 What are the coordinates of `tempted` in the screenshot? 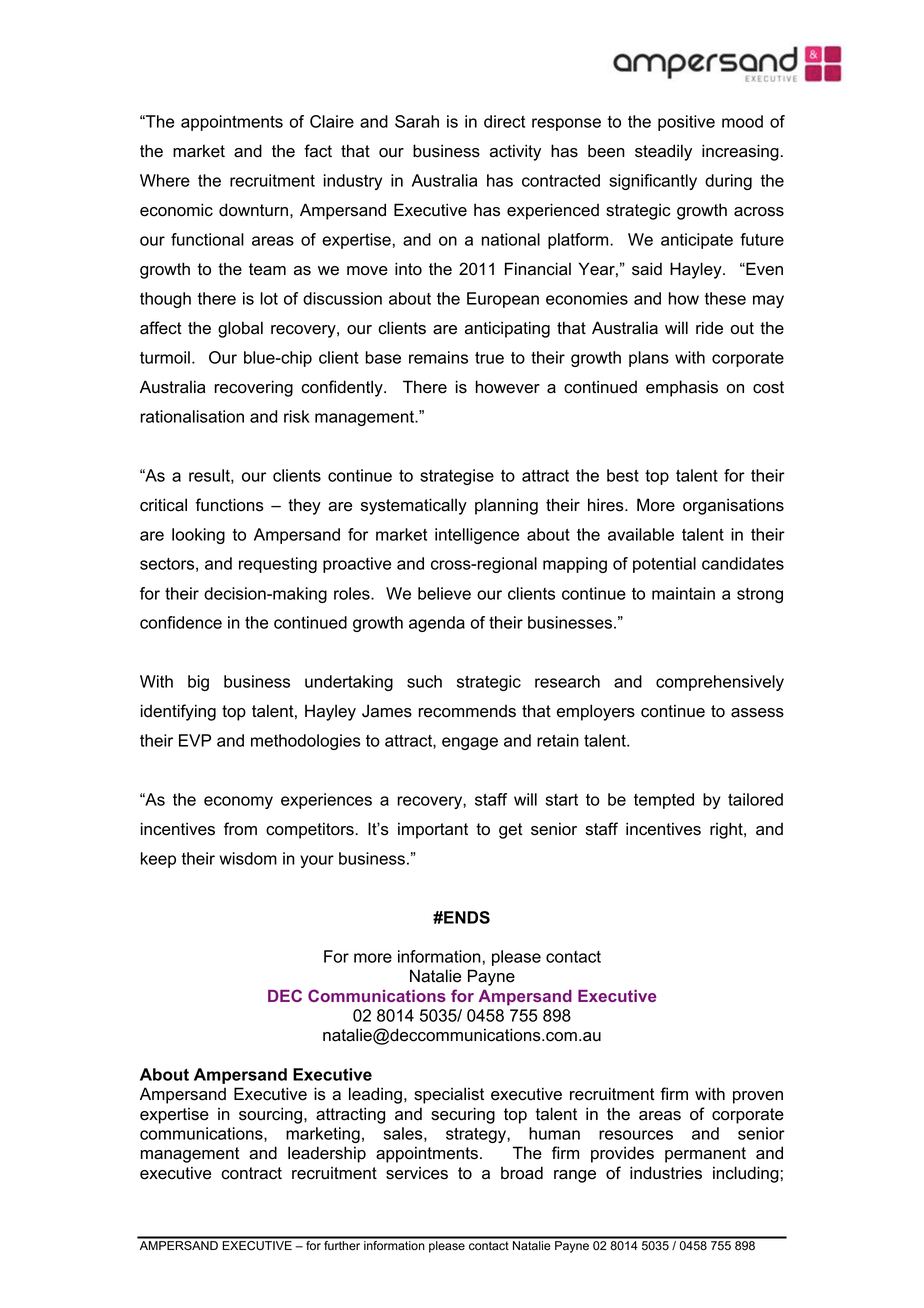 It's located at (664, 801).
